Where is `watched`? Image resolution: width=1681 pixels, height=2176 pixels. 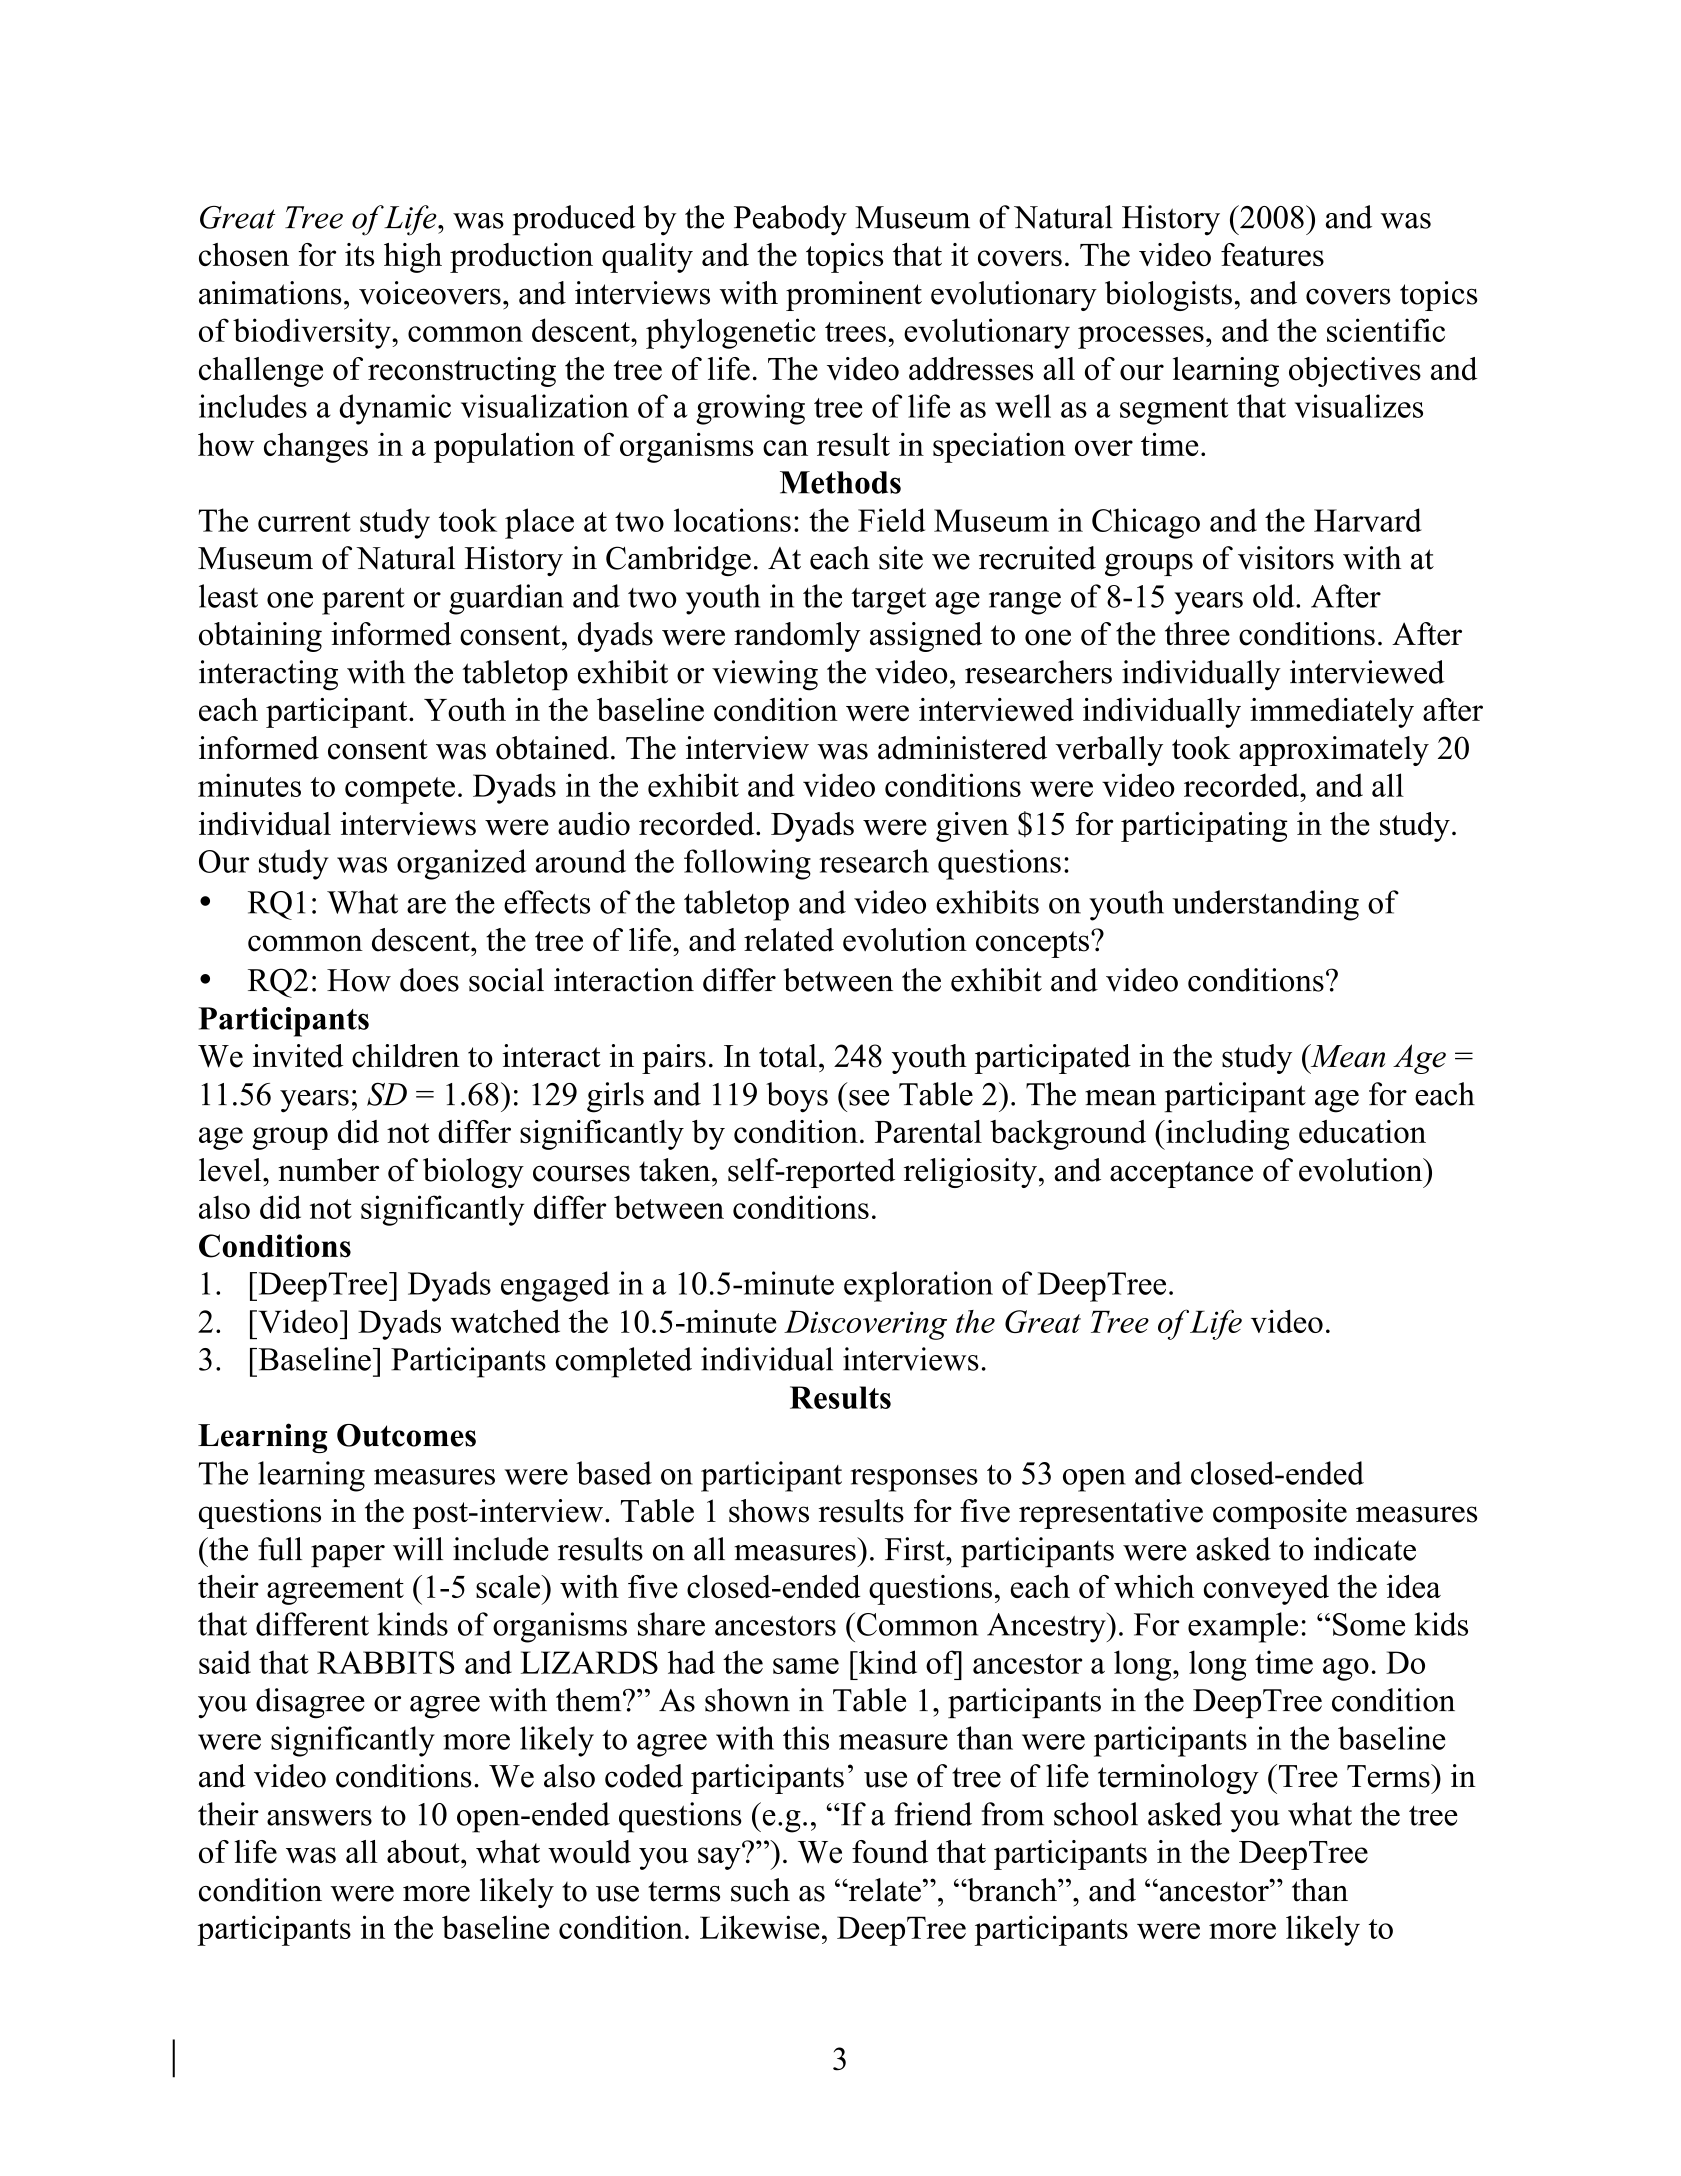 watched is located at coordinates (505, 1321).
